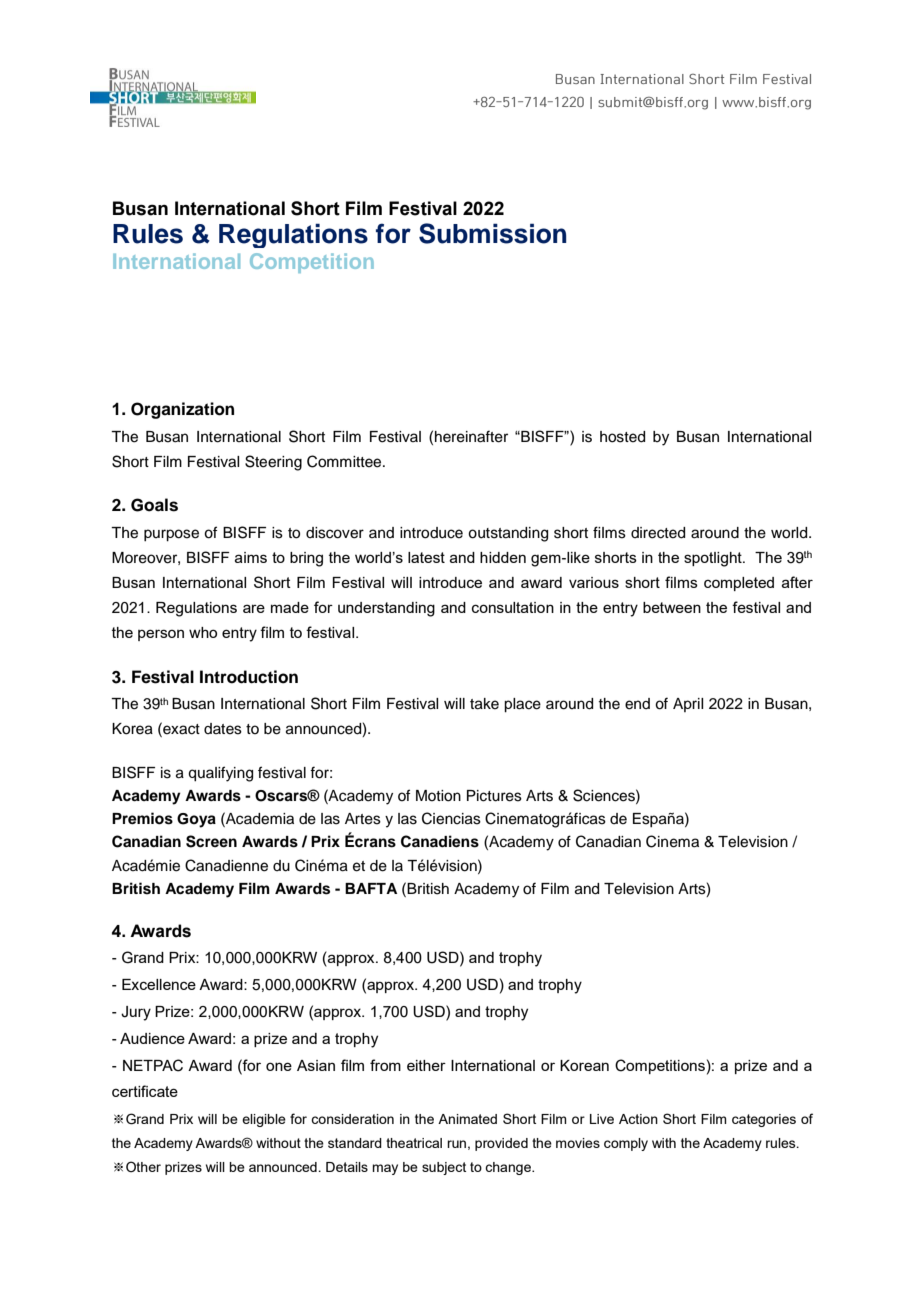 Image resolution: width=924 pixels, height=1309 pixels. I want to click on April, so click(688, 705).
